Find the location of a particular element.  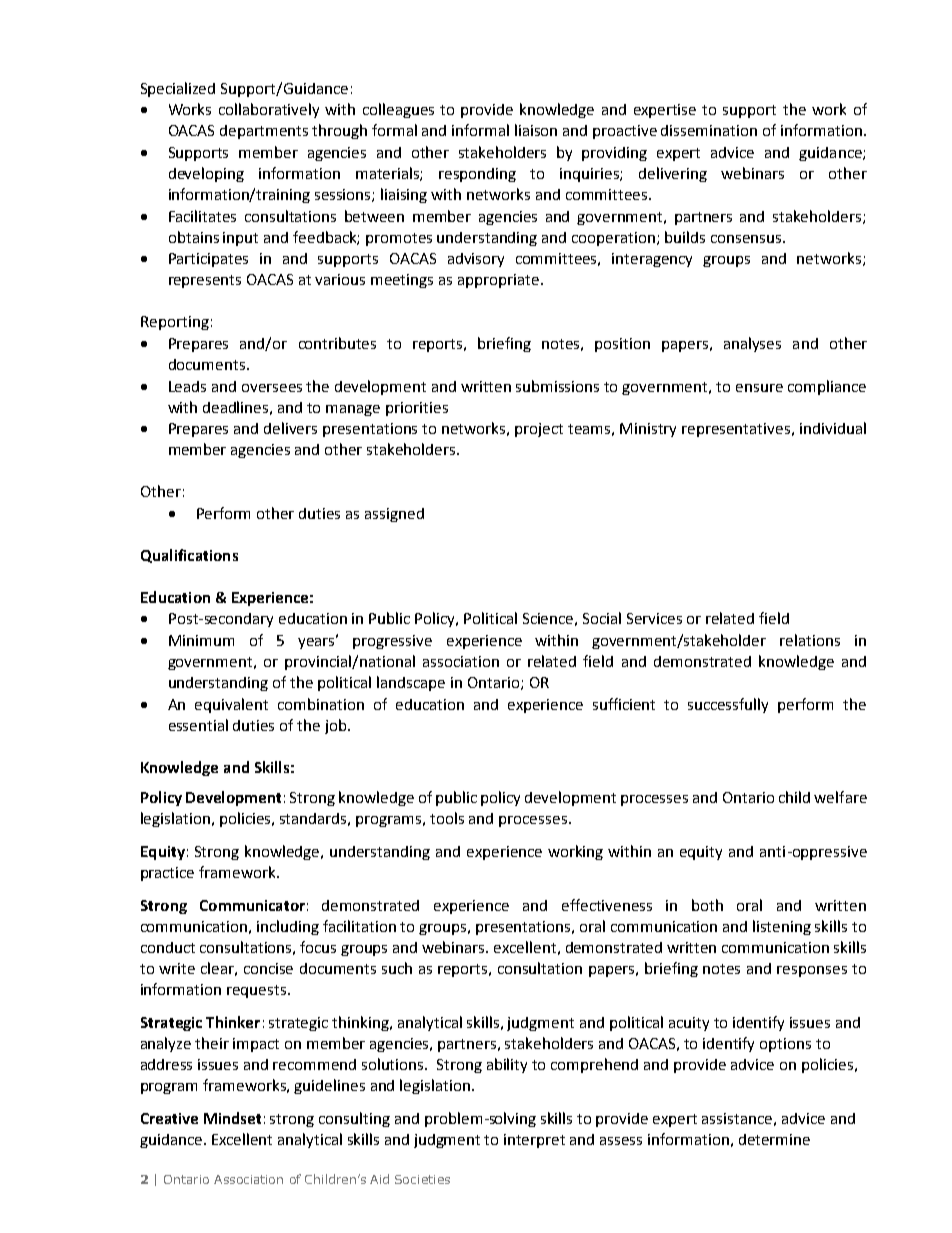

submissions is located at coordinates (557, 386).
